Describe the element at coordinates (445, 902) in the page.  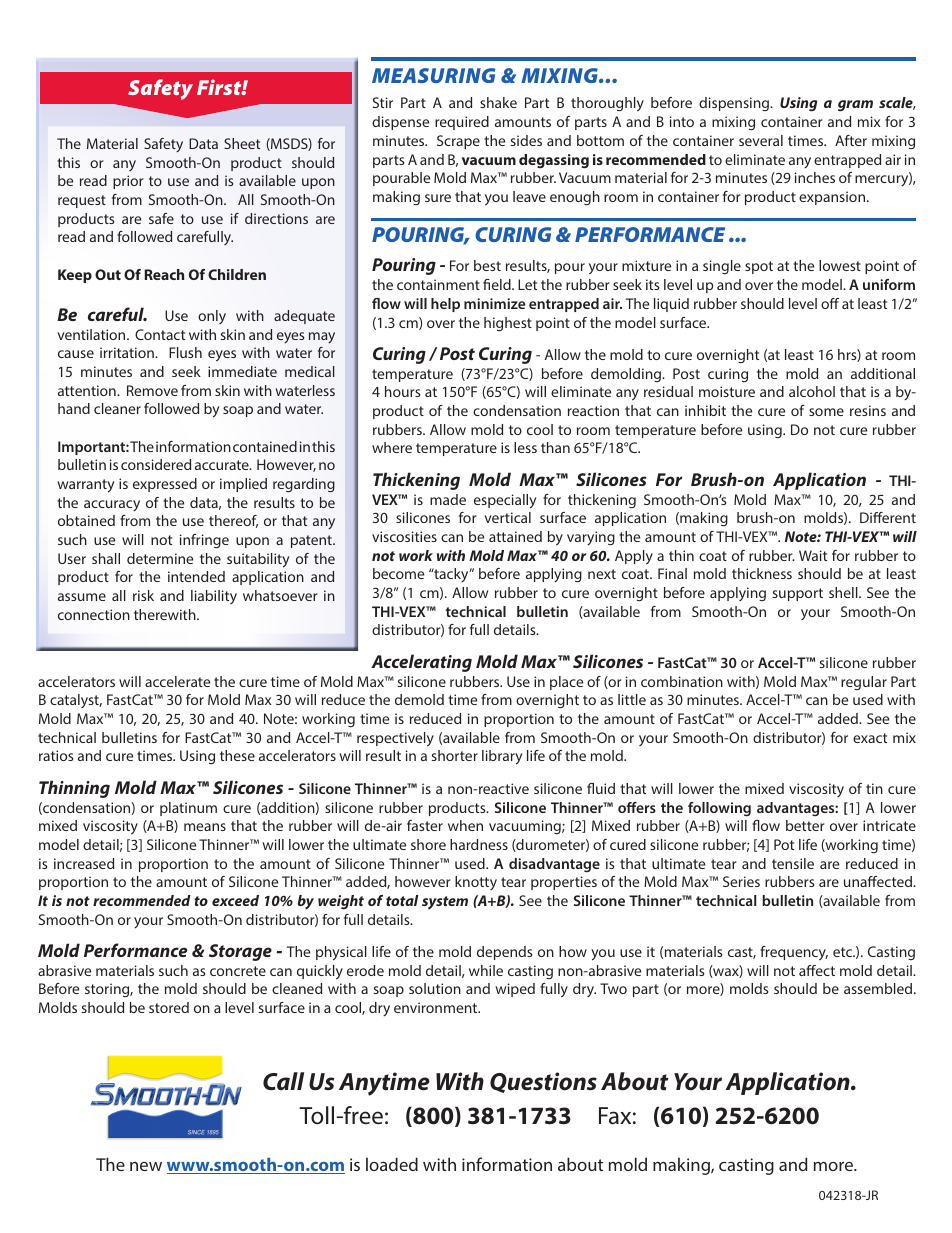
I see `system` at that location.
